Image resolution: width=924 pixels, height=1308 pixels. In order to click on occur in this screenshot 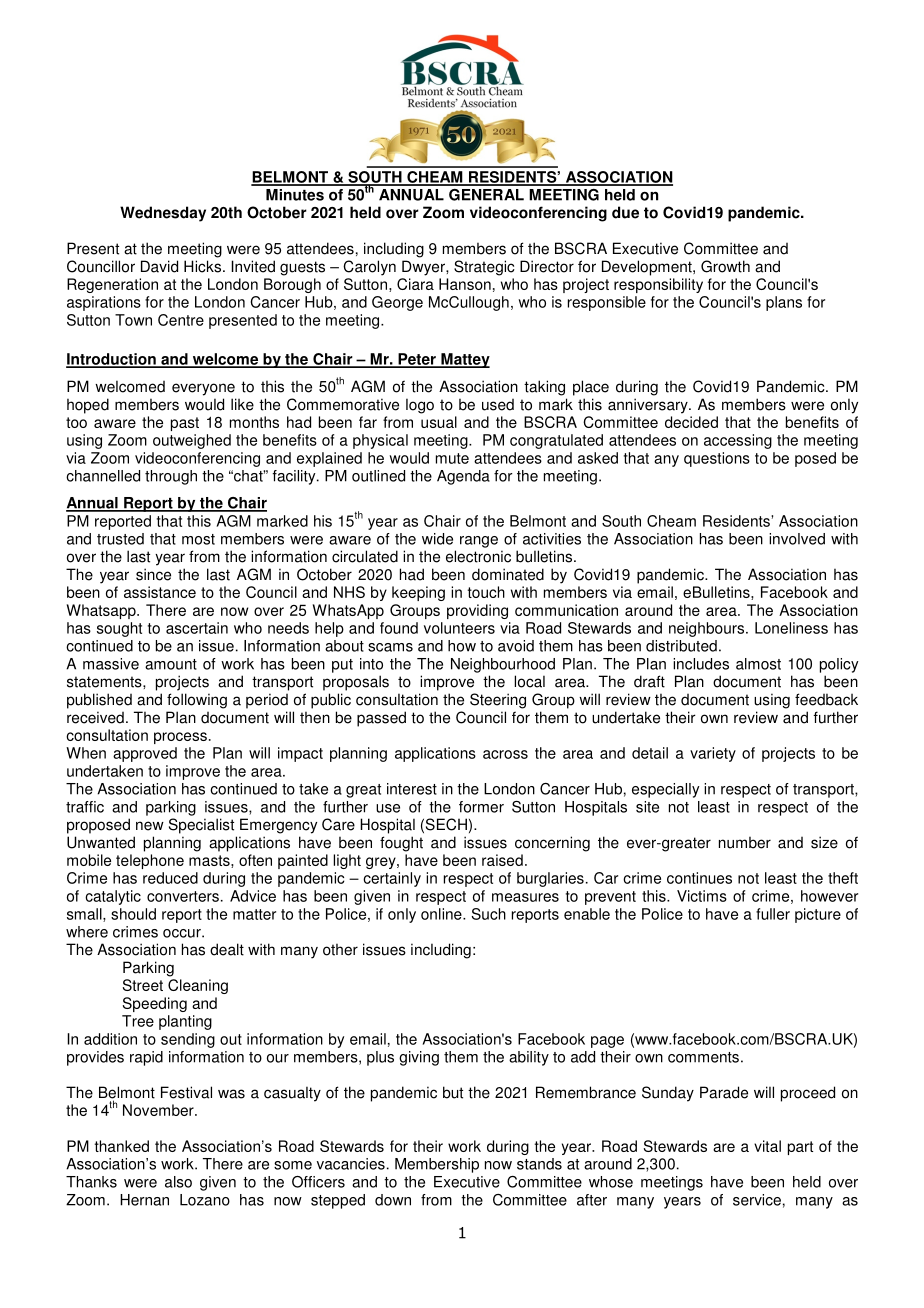, I will do `click(183, 933)`.
